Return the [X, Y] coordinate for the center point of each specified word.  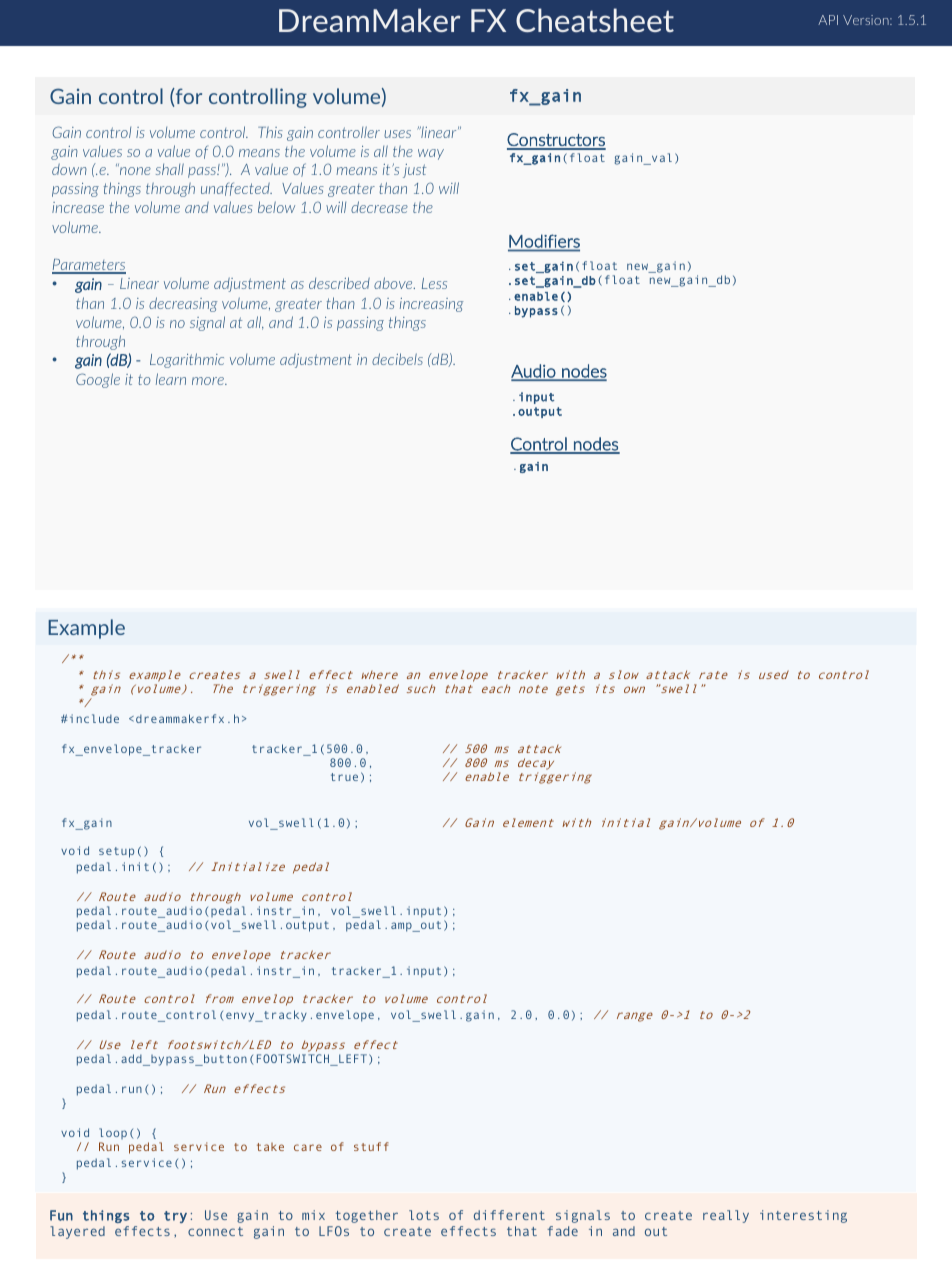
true [344, 777]
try [175, 1217]
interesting [803, 1216]
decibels [397, 359]
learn [171, 379]
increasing [432, 305]
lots [424, 1215]
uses [397, 134]
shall [170, 169]
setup [116, 852]
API [828, 20]
